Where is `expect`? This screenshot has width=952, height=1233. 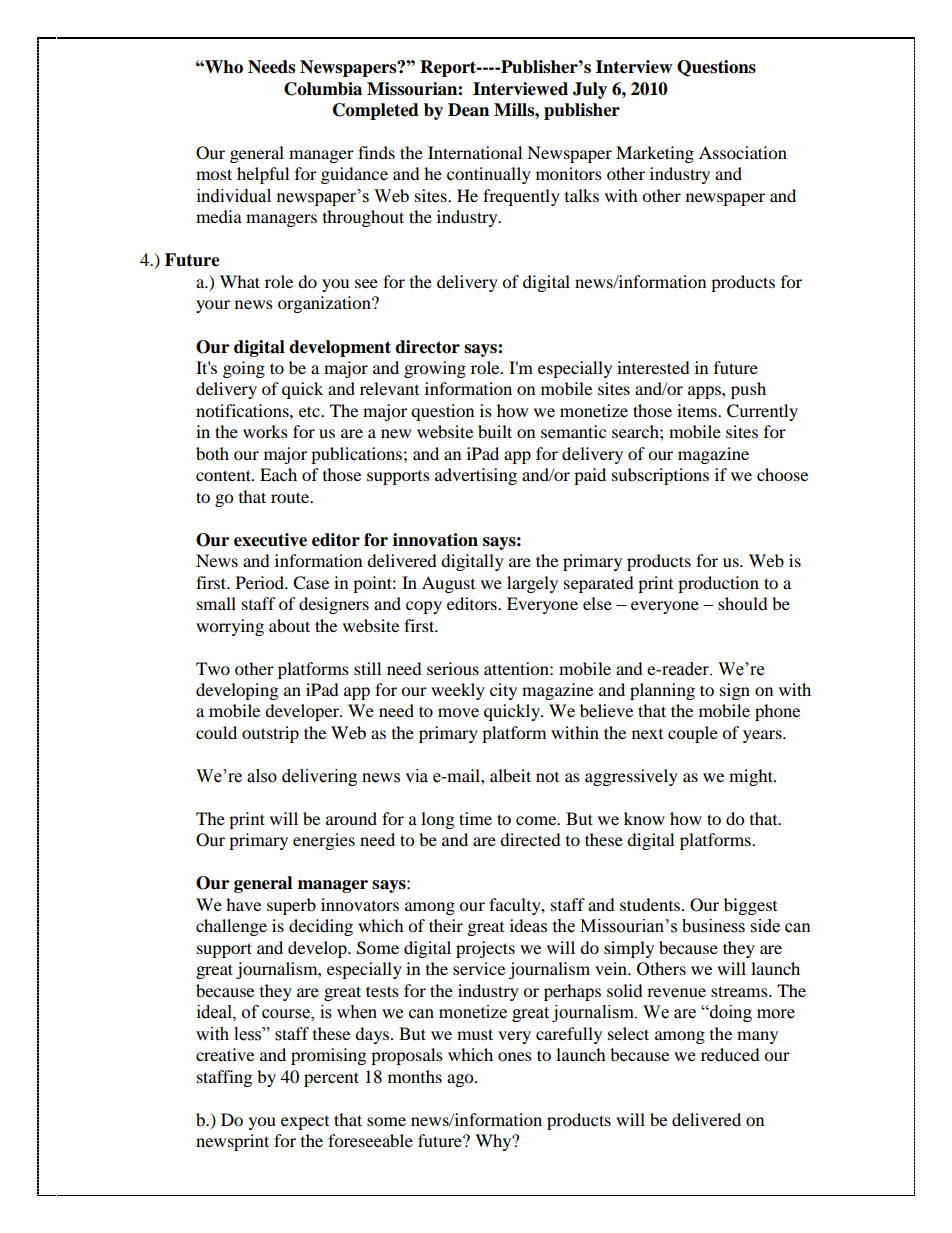
expect is located at coordinates (305, 1123).
